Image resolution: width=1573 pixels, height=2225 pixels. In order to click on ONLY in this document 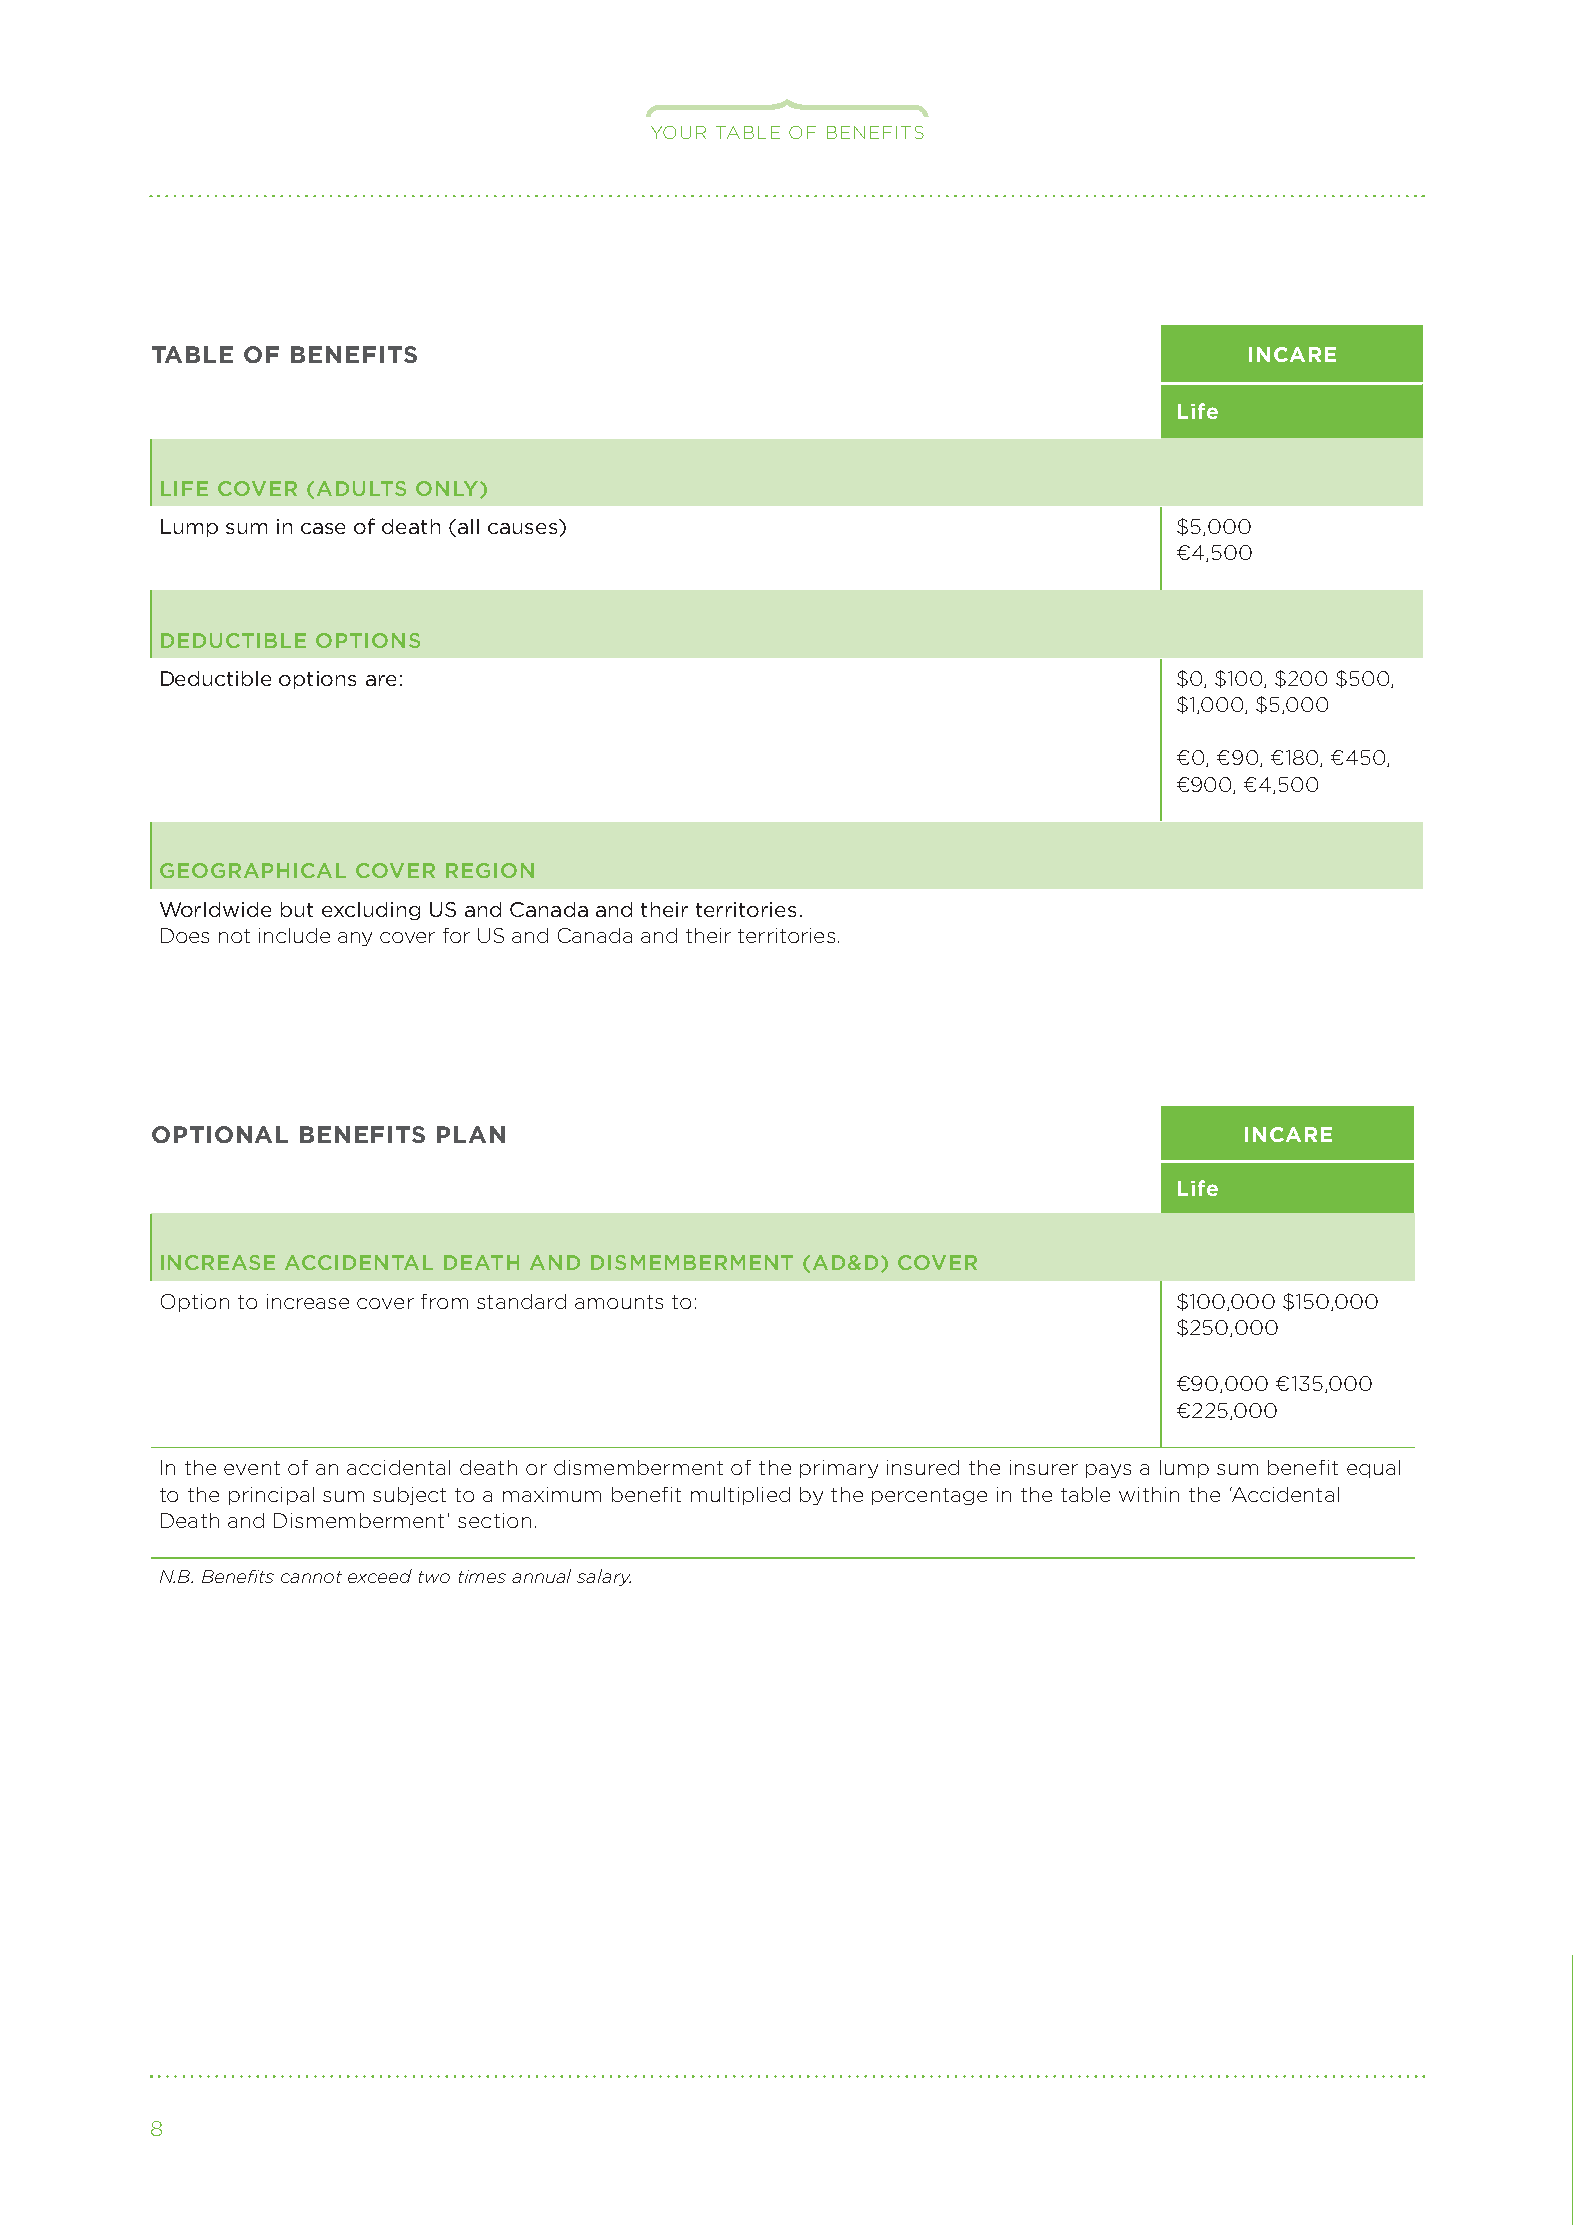, I will do `click(447, 488)`.
